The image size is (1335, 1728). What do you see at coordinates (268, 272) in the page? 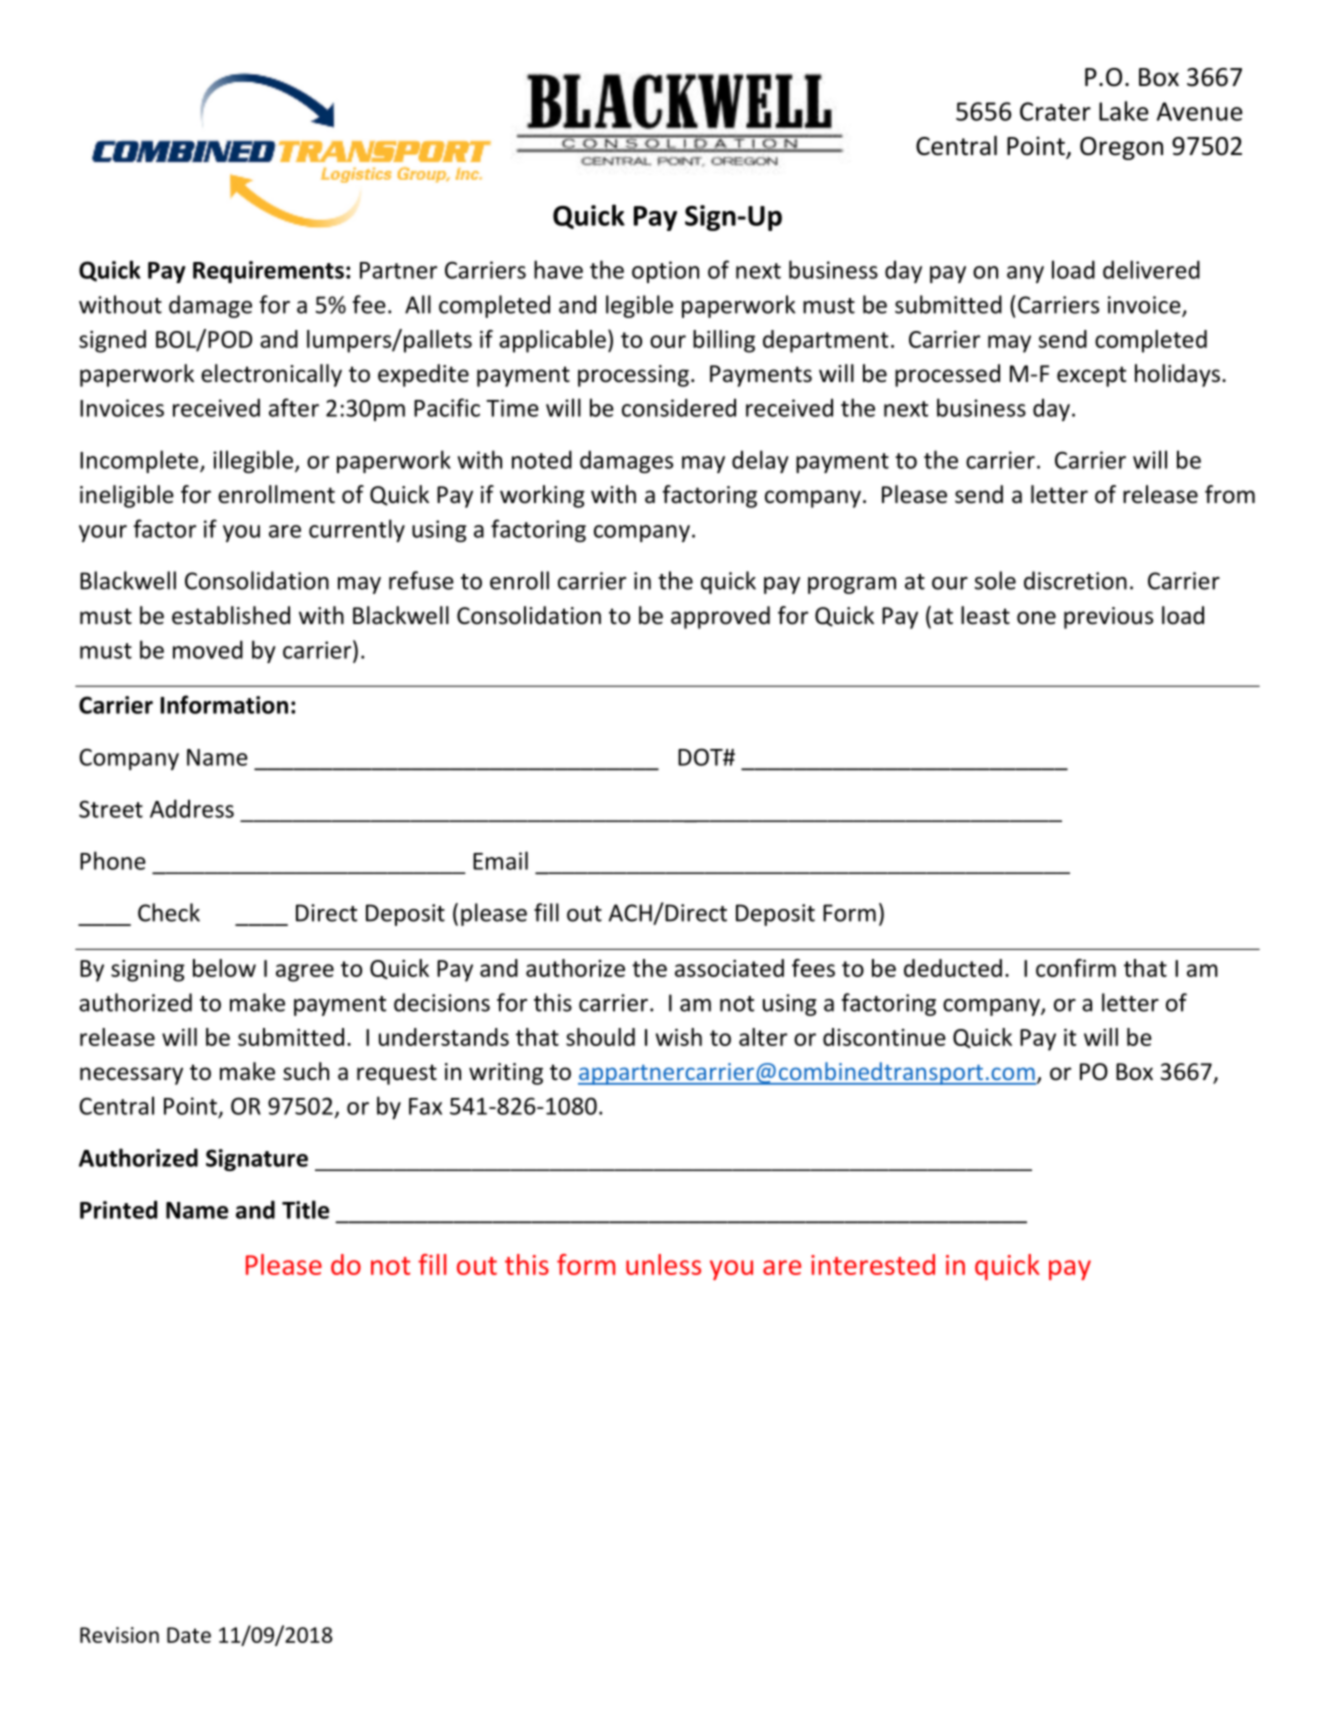
I see `Requirements` at bounding box center [268, 272].
